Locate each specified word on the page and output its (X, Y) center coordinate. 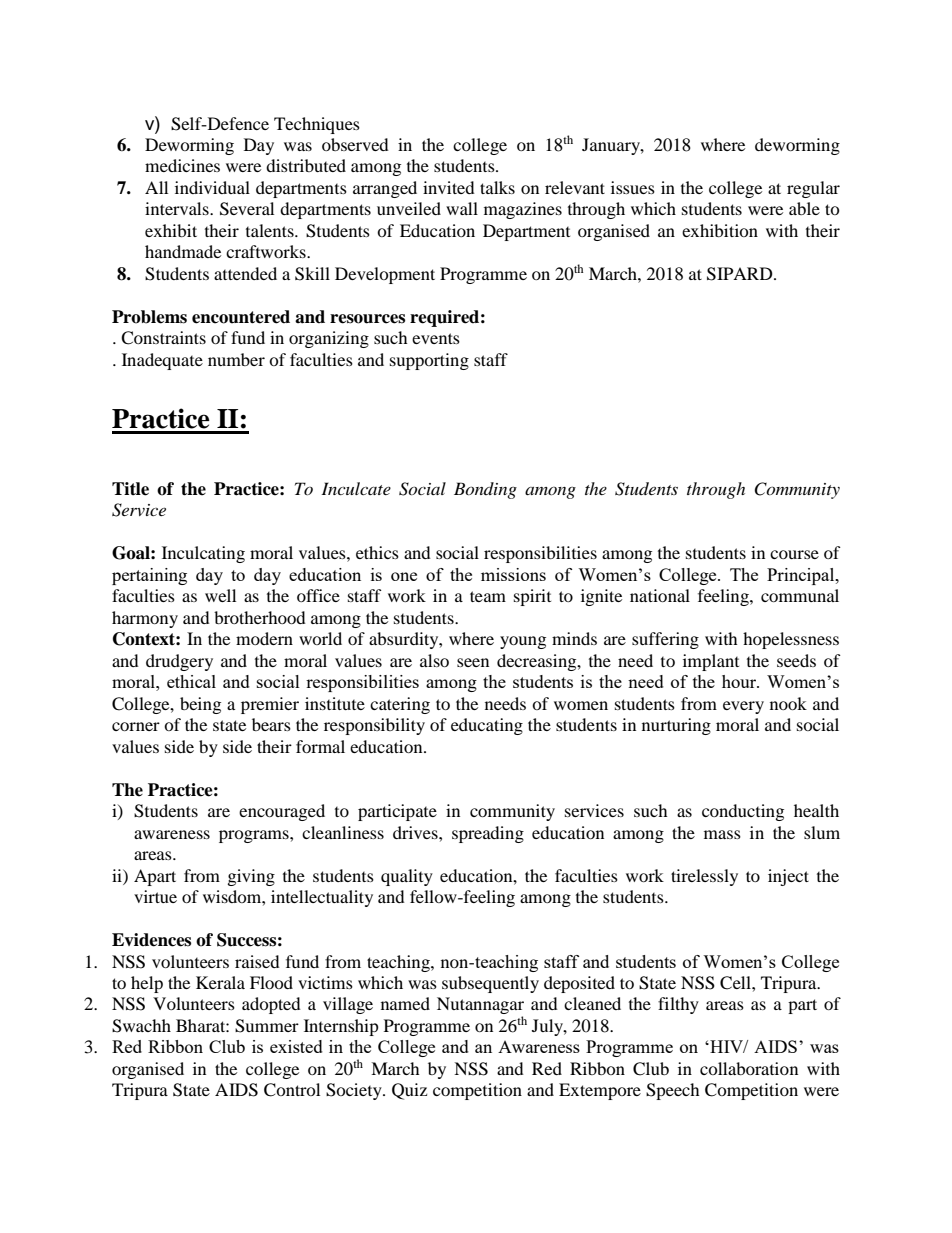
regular (813, 189)
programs (255, 836)
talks (497, 187)
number (236, 359)
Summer (267, 1026)
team (488, 596)
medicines (182, 165)
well (220, 595)
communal (800, 595)
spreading (488, 834)
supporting (429, 361)
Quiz (409, 1091)
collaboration (749, 1068)
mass (722, 834)
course (794, 554)
